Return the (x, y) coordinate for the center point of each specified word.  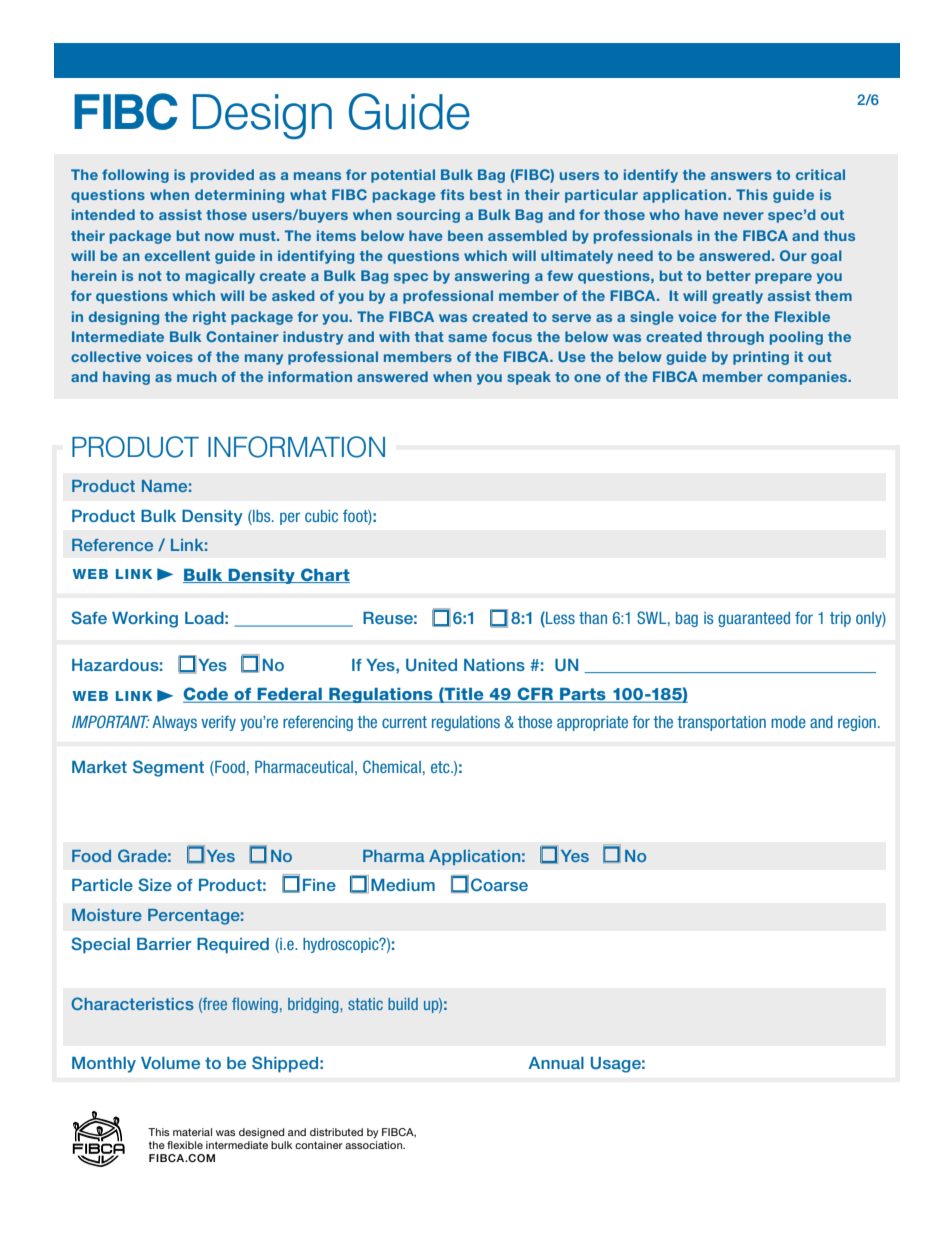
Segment (168, 768)
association (374, 1145)
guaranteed (754, 619)
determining (239, 196)
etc (441, 767)
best (486, 194)
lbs (262, 516)
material (192, 1132)
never (744, 216)
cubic (321, 516)
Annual (556, 1063)
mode (788, 722)
